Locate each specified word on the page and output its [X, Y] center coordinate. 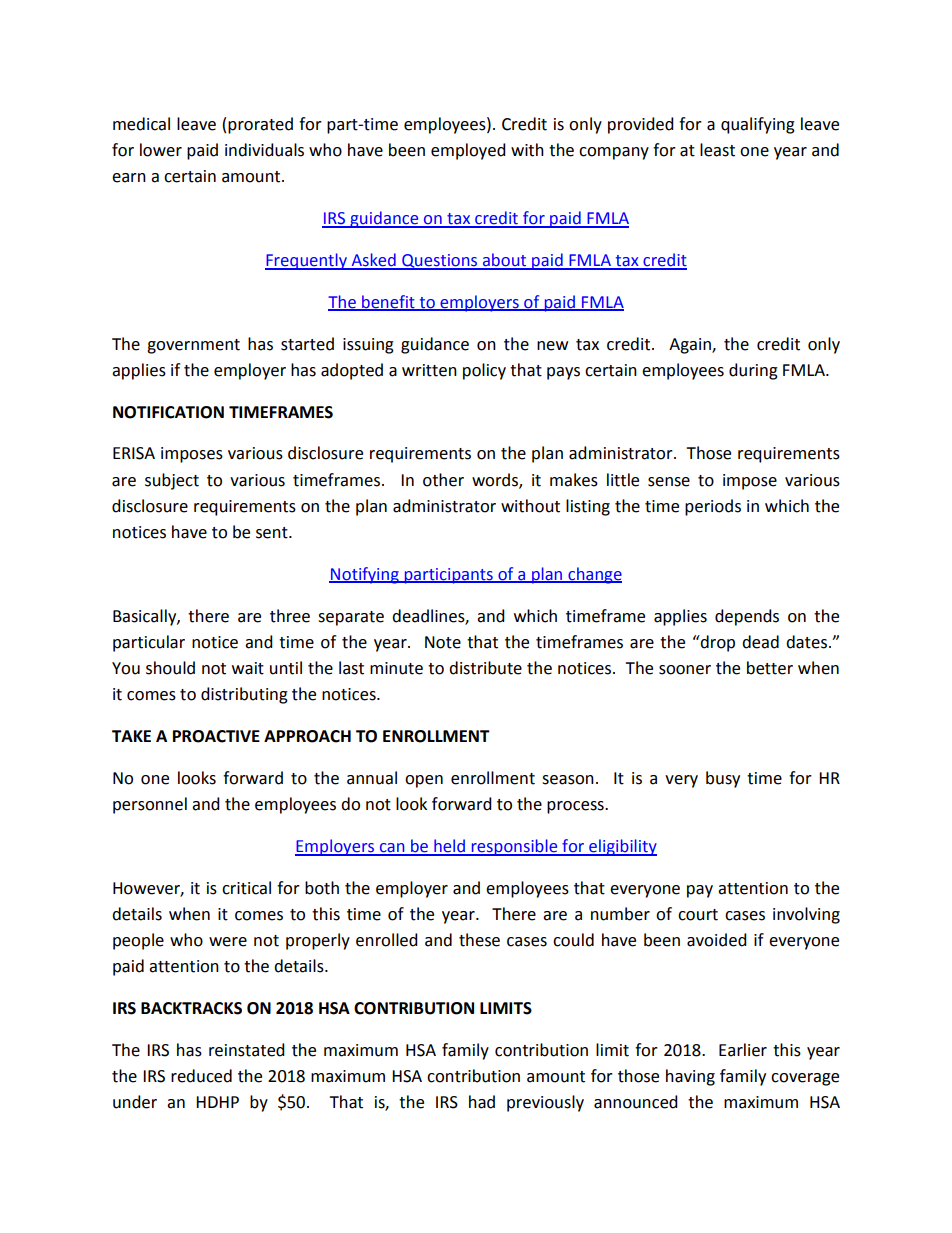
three [290, 616]
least [717, 150]
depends [747, 617]
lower [161, 150]
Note [443, 642]
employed [468, 151]
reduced [201, 1076]
